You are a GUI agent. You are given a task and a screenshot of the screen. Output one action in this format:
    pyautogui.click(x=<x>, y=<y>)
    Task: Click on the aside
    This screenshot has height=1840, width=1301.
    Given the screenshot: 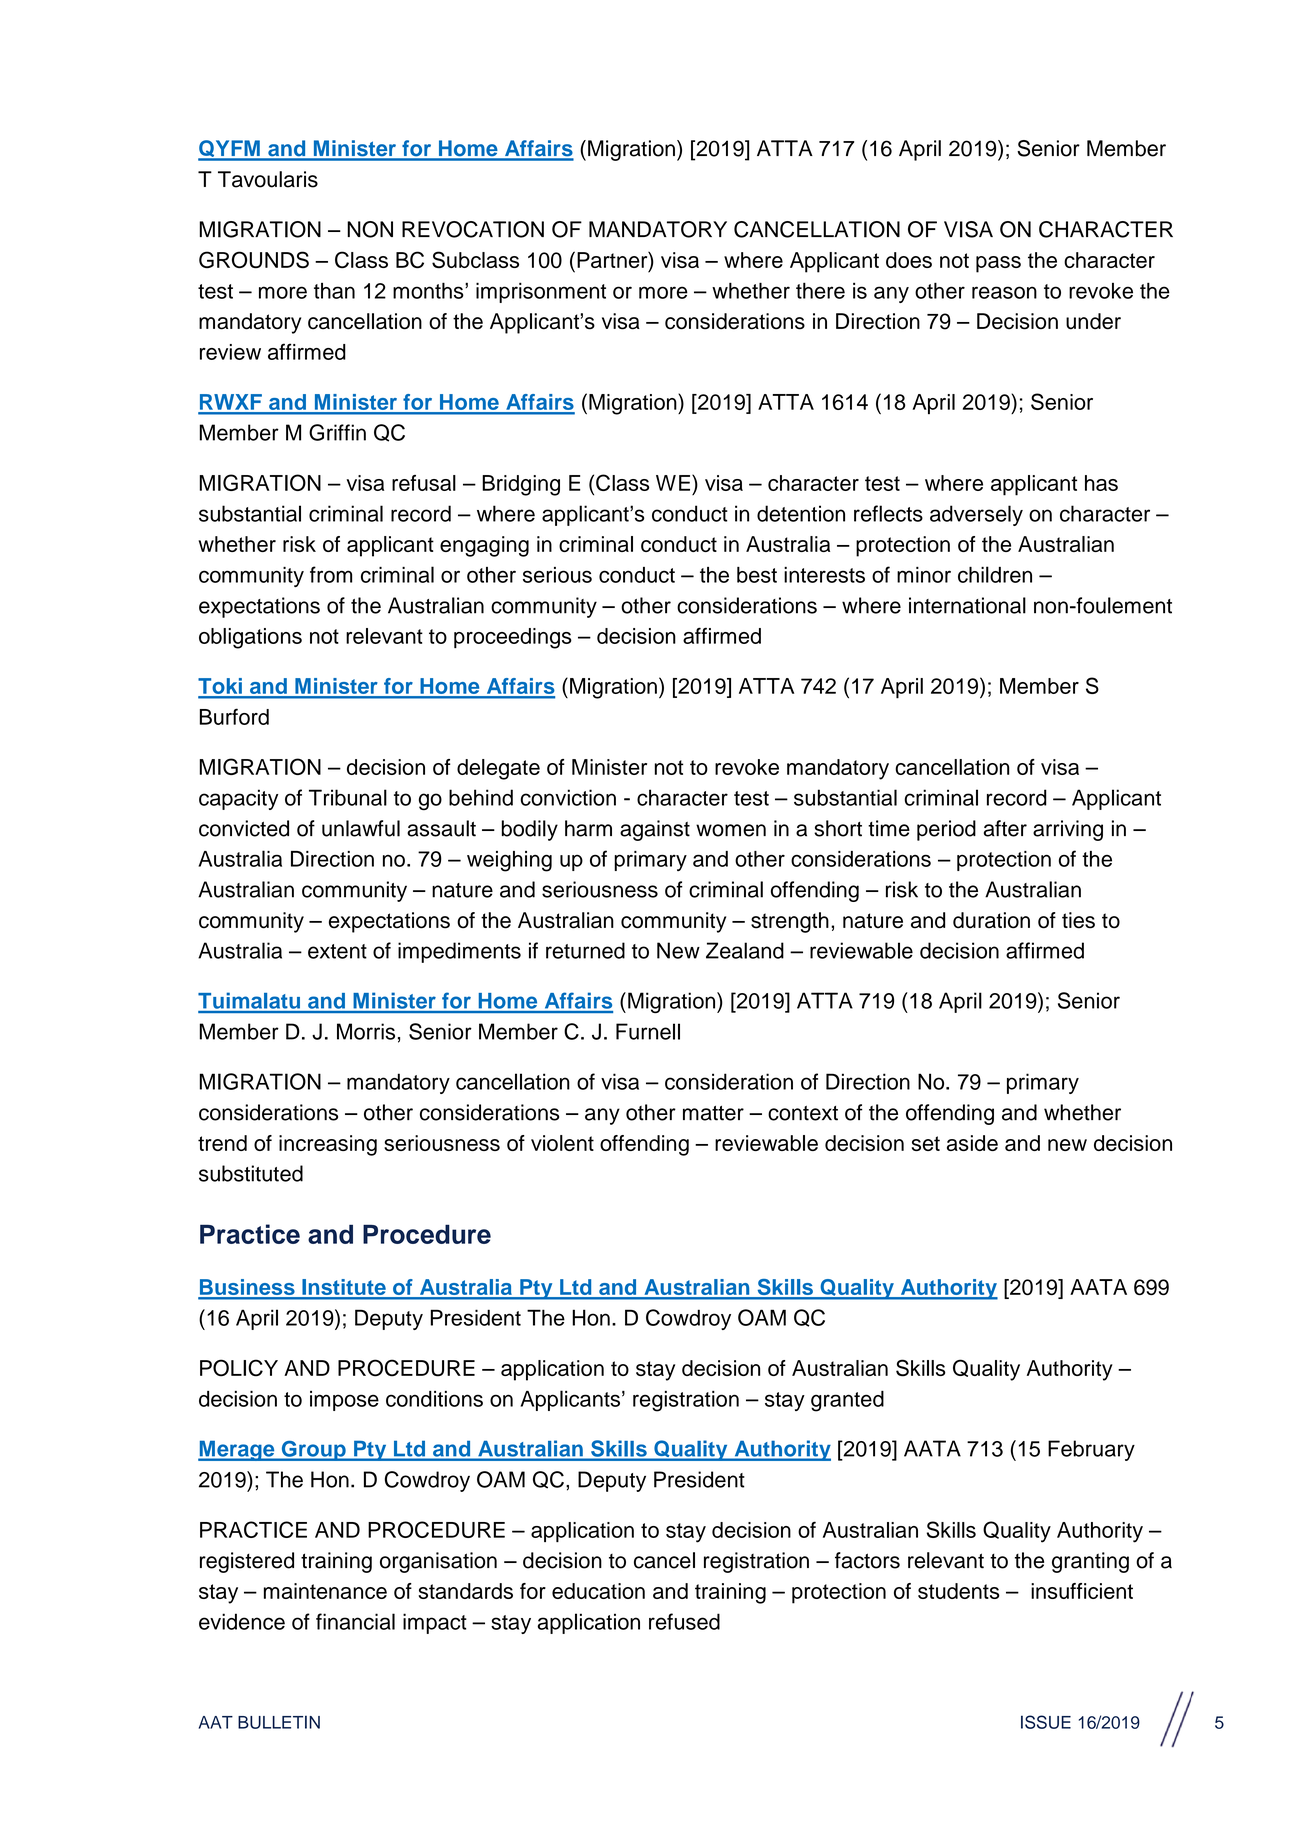 What is the action you would take?
    pyautogui.click(x=972, y=1143)
